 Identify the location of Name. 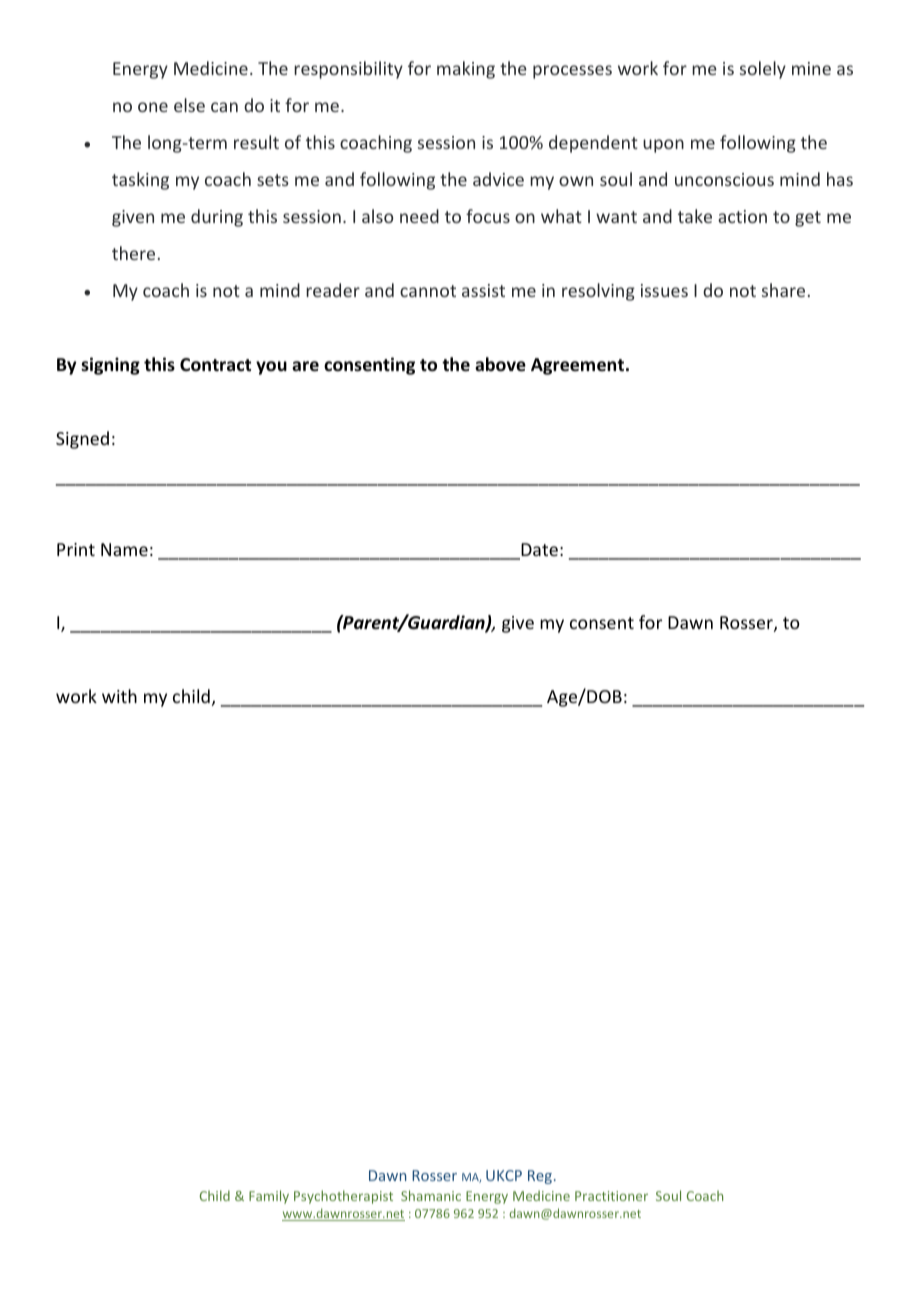
(124, 549).
